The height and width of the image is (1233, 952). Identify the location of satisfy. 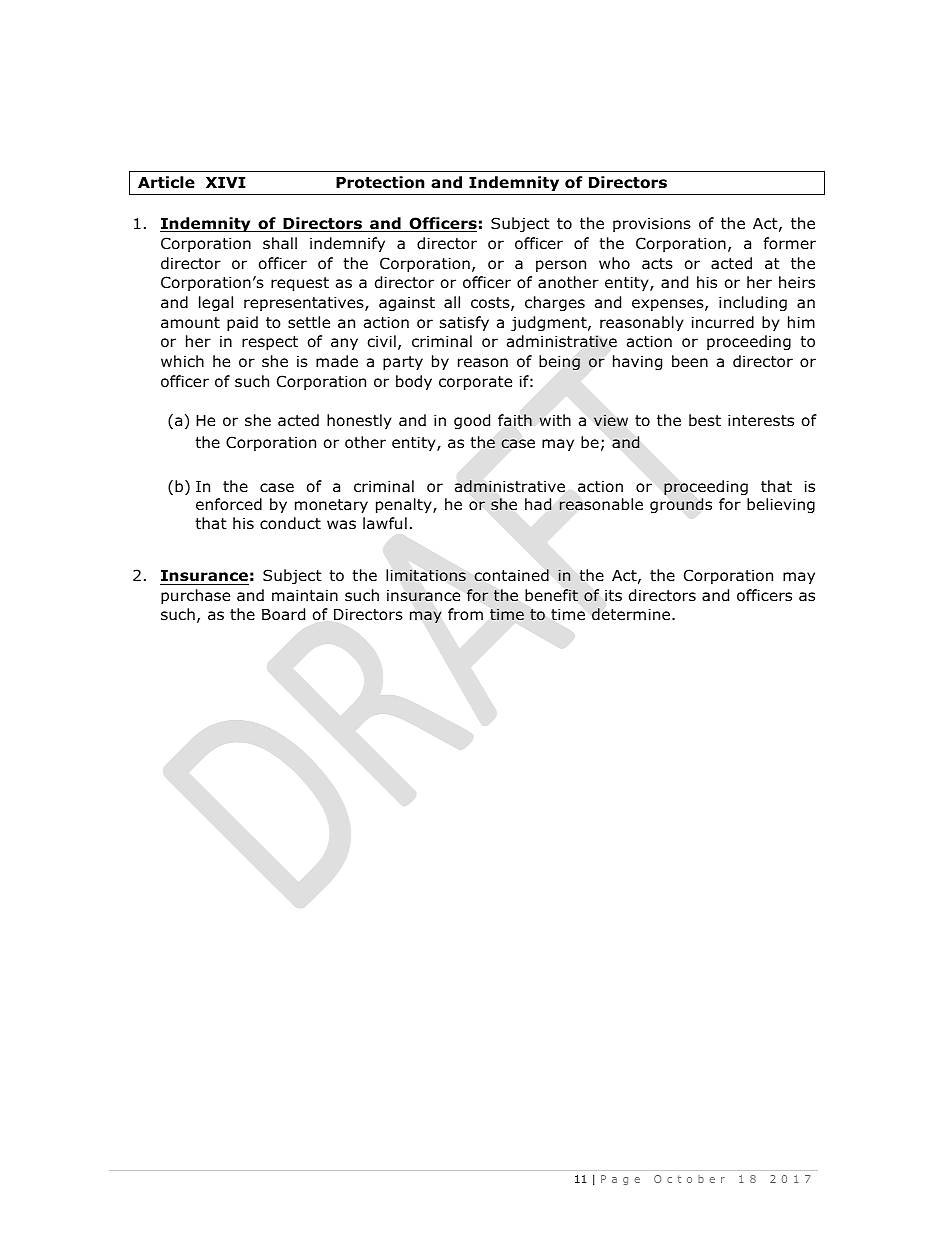
(464, 323).
